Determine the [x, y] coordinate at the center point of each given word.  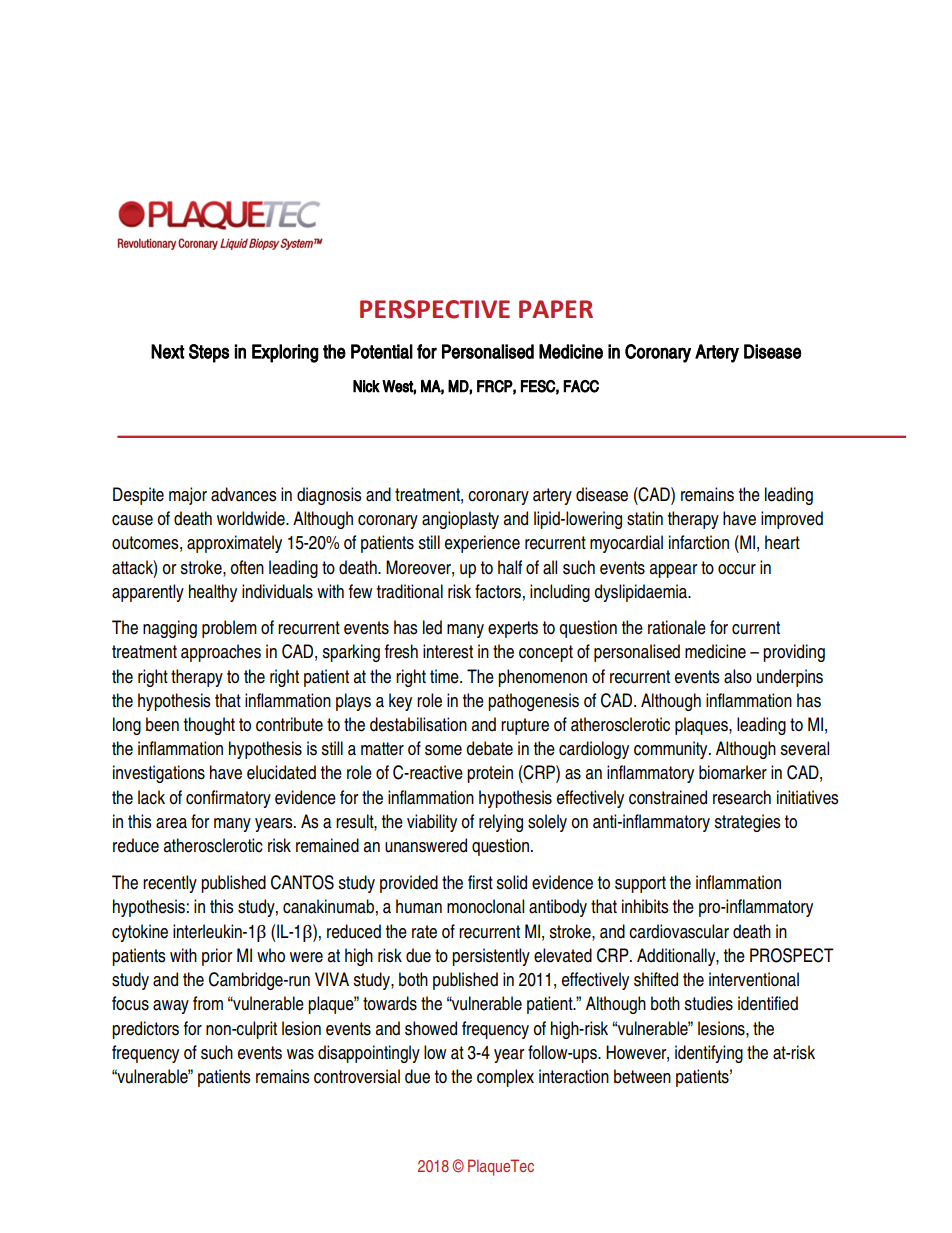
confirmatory [228, 799]
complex [505, 1078]
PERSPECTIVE [435, 309]
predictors [145, 1030]
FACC [581, 386]
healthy [213, 593]
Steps [209, 353]
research [742, 797]
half [510, 567]
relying [501, 823]
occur [737, 569]
